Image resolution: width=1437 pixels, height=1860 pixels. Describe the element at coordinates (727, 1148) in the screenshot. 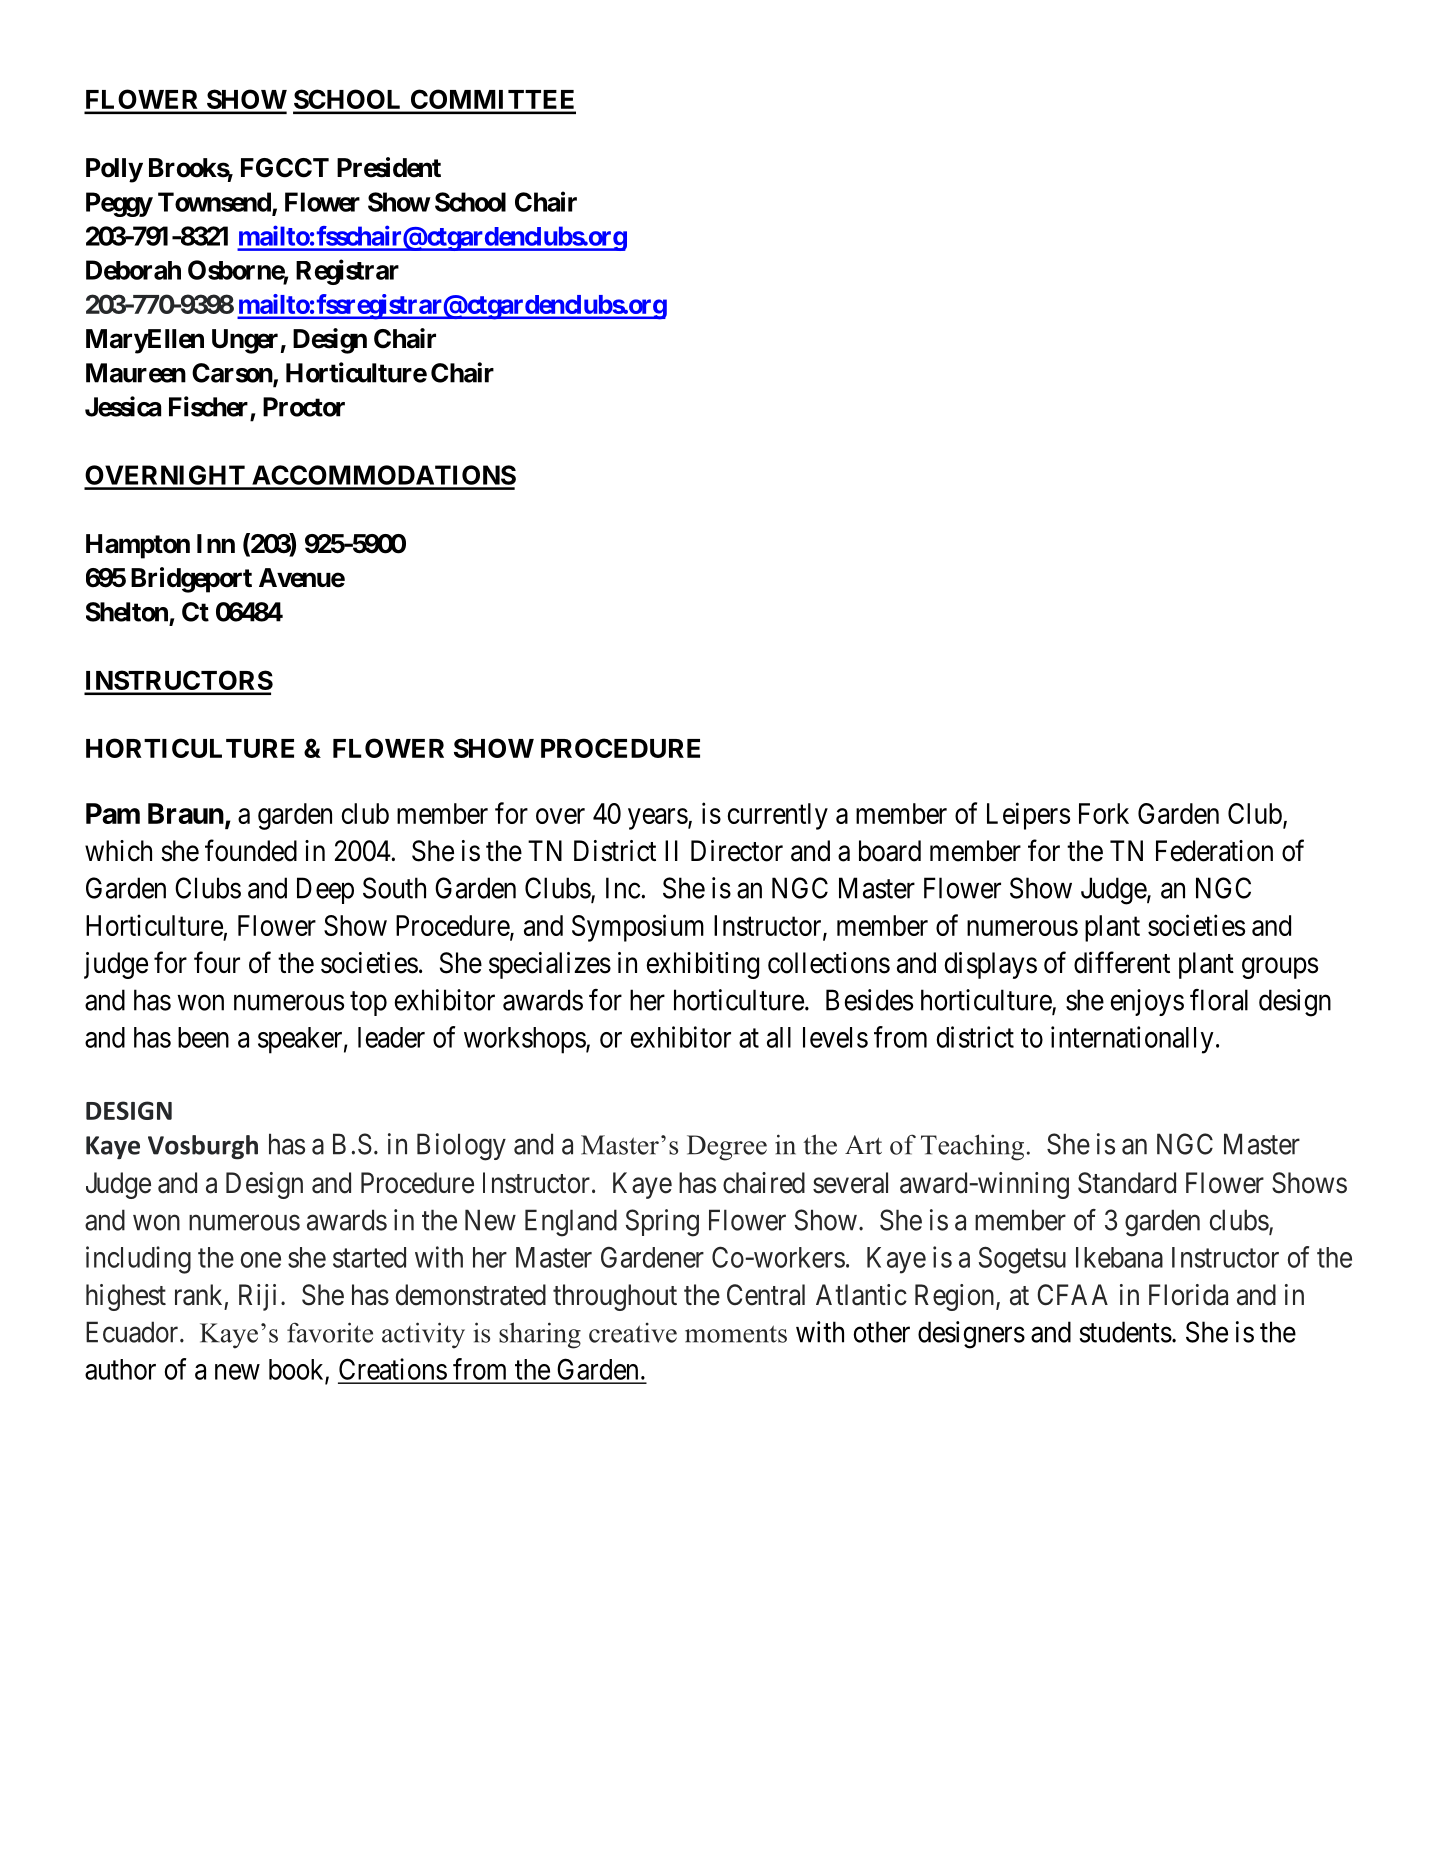

I see `Degree` at that location.
